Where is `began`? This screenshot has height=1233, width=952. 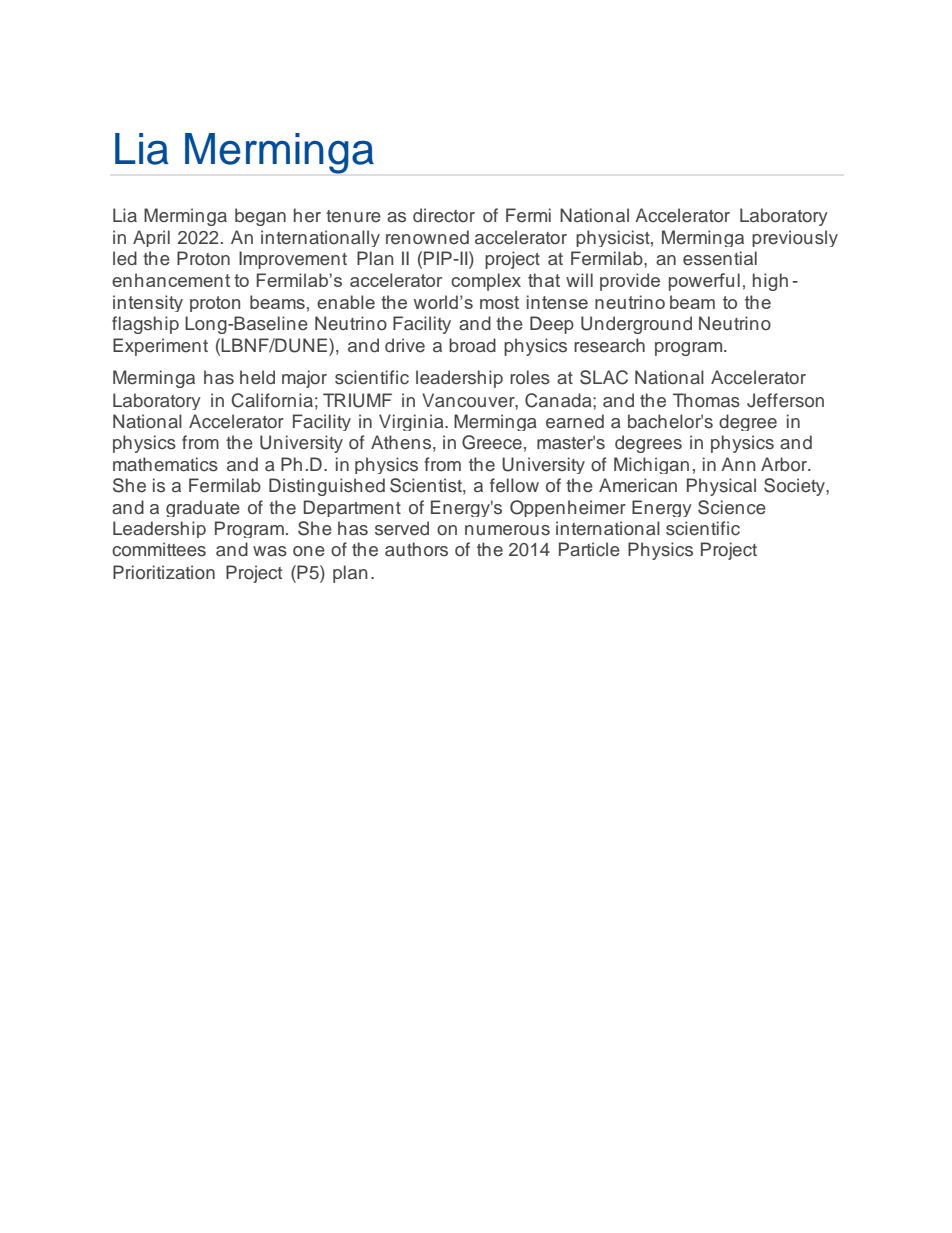
began is located at coordinates (260, 217).
